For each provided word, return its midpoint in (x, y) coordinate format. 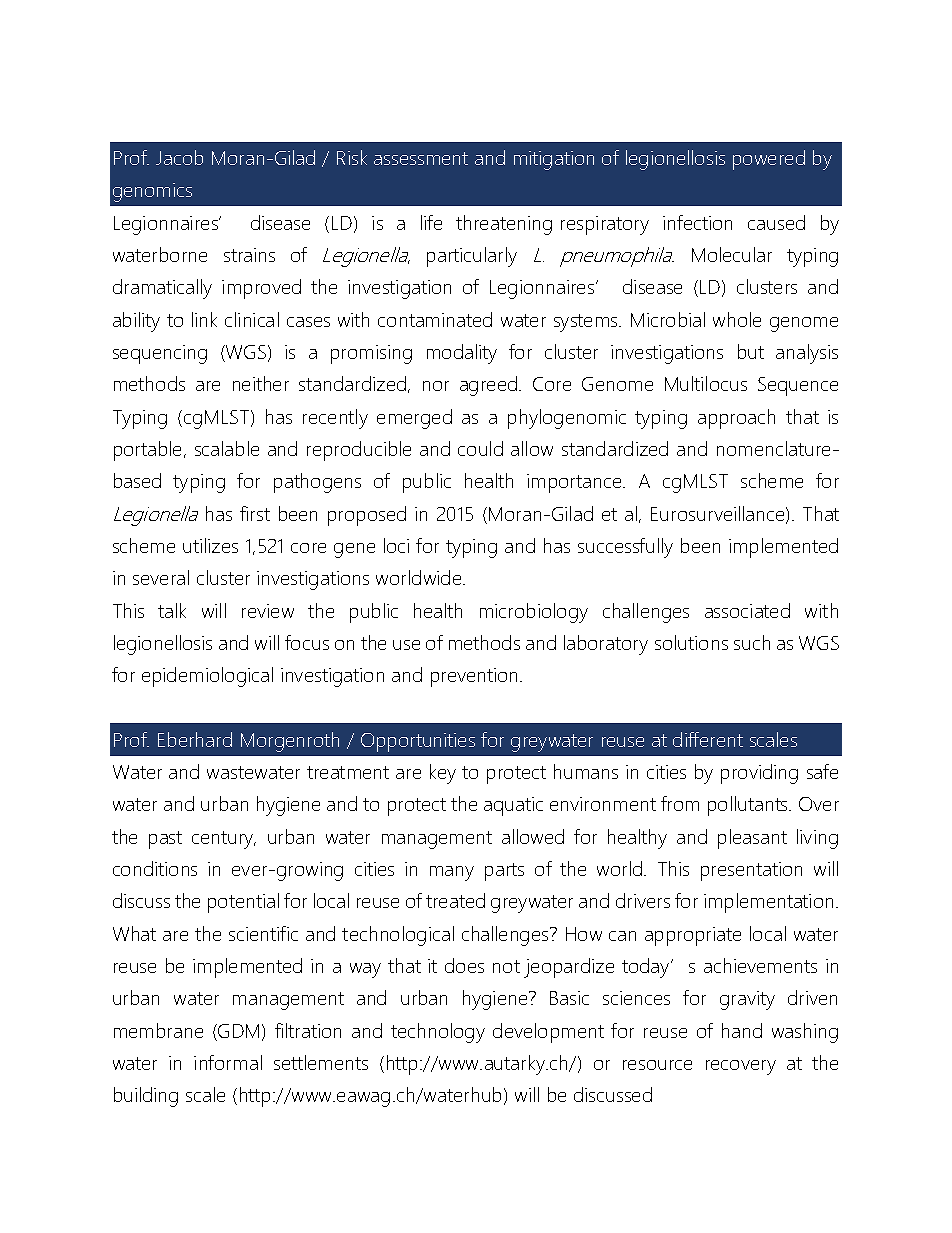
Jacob (179, 157)
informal (228, 1062)
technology (438, 1033)
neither (261, 383)
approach (736, 419)
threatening (504, 225)
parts (504, 872)
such (752, 642)
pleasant (752, 839)
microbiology (534, 613)
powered (769, 160)
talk (172, 610)
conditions (155, 868)
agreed (490, 386)
